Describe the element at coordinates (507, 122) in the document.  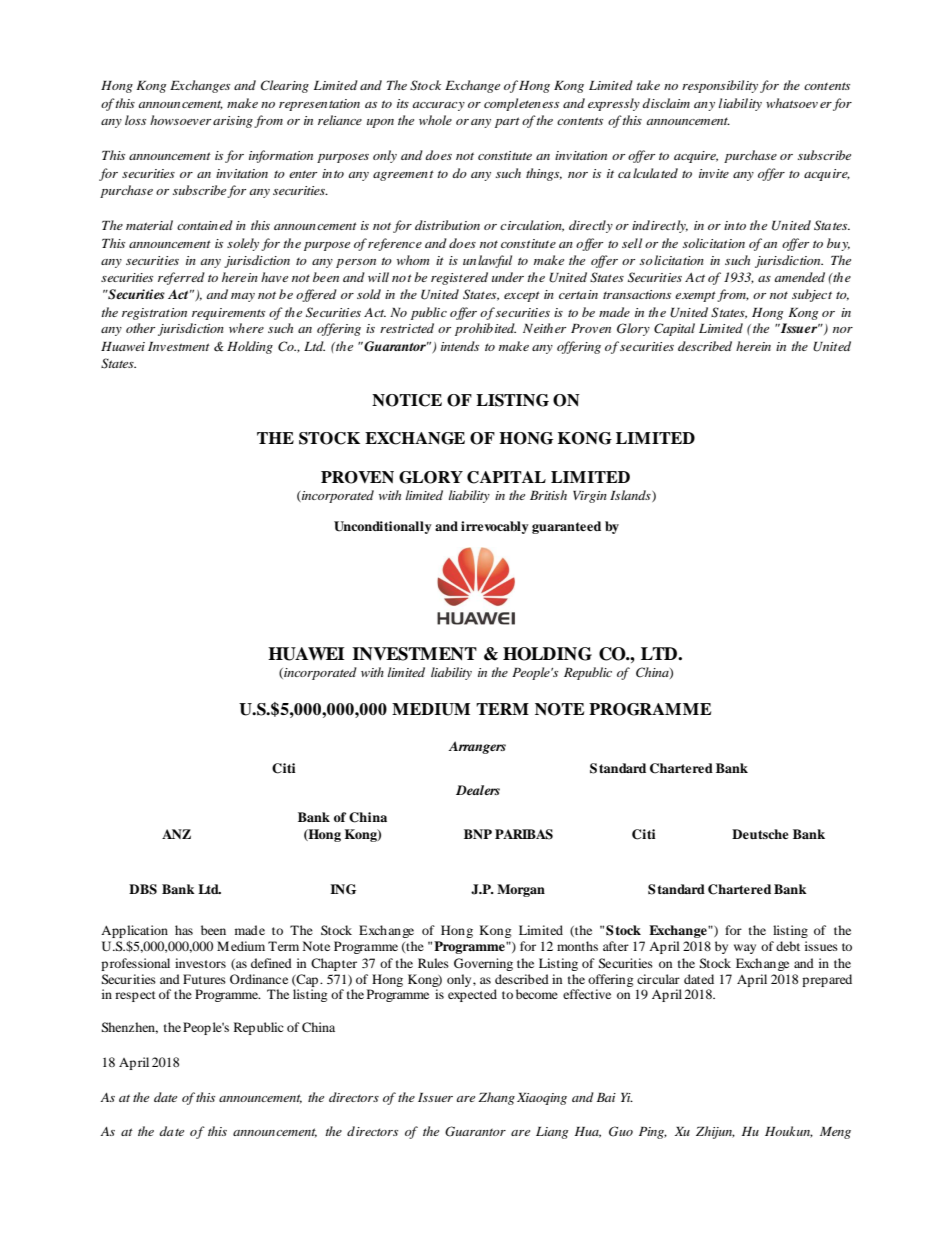
I see `part` at that location.
